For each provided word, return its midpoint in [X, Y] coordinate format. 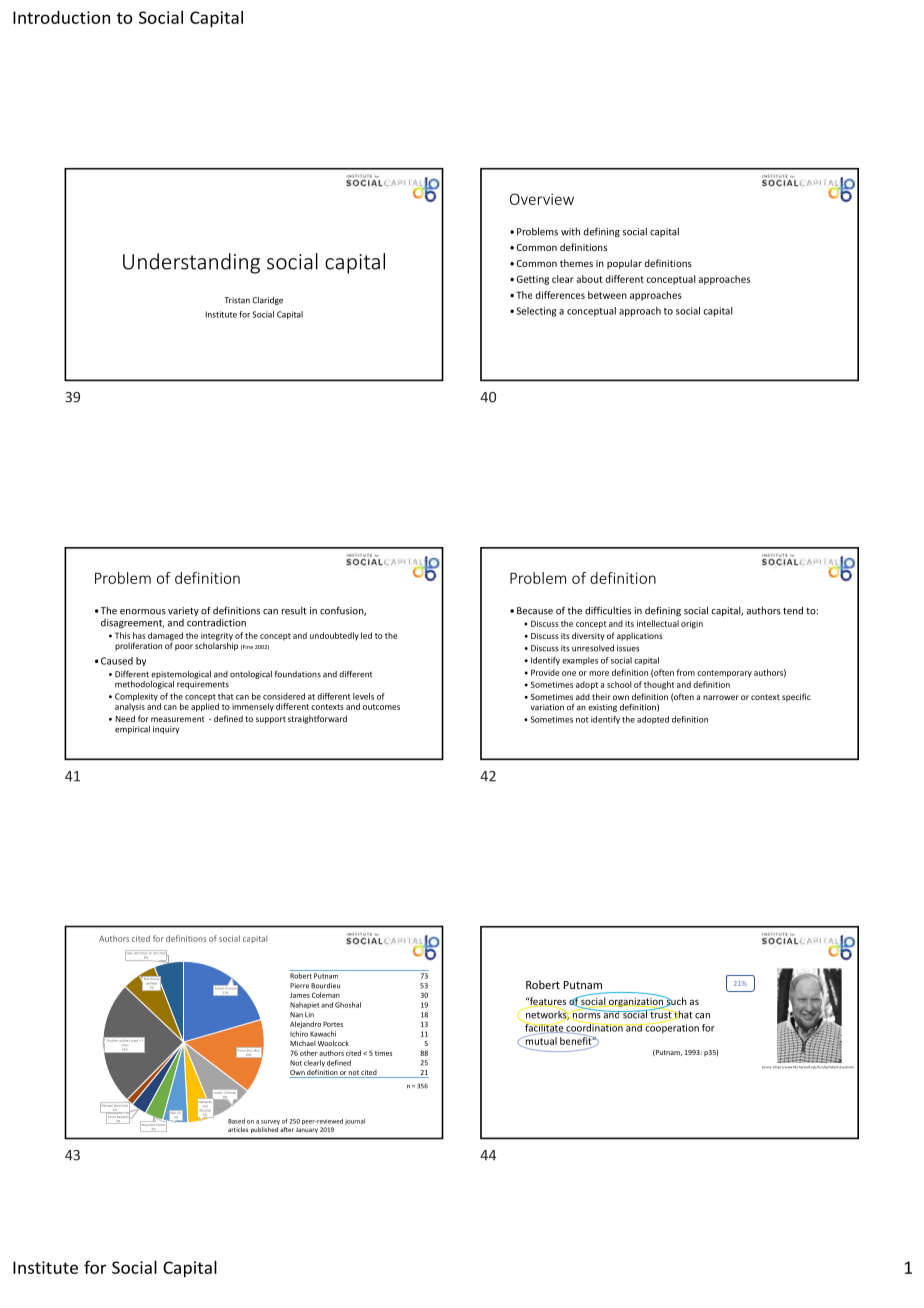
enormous [143, 612]
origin [692, 624]
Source [766, 1067]
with [570, 231]
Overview [542, 199]
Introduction [61, 17]
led [366, 635]
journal [355, 1122]
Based [236, 1121]
